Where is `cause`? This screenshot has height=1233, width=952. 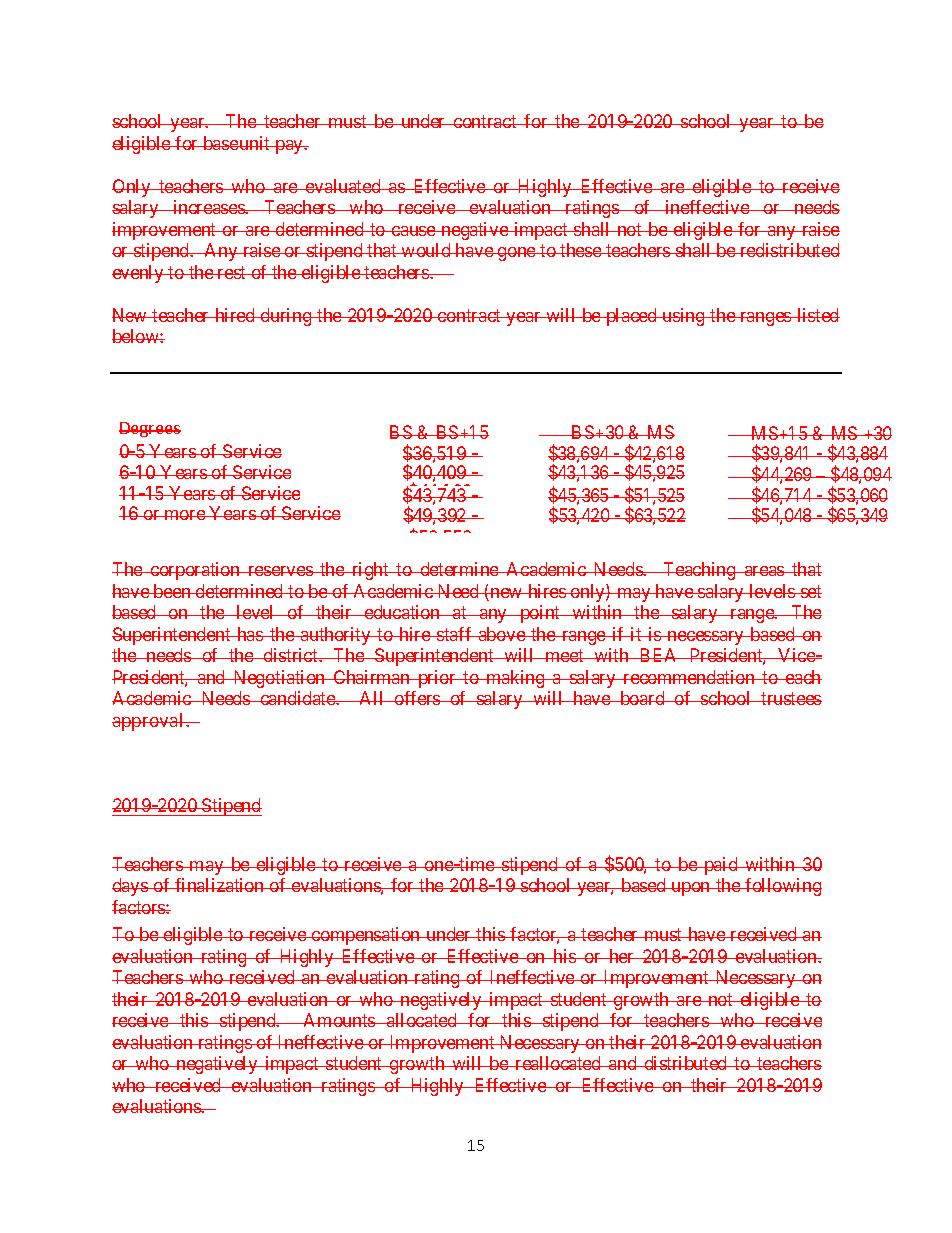 cause is located at coordinates (413, 231).
